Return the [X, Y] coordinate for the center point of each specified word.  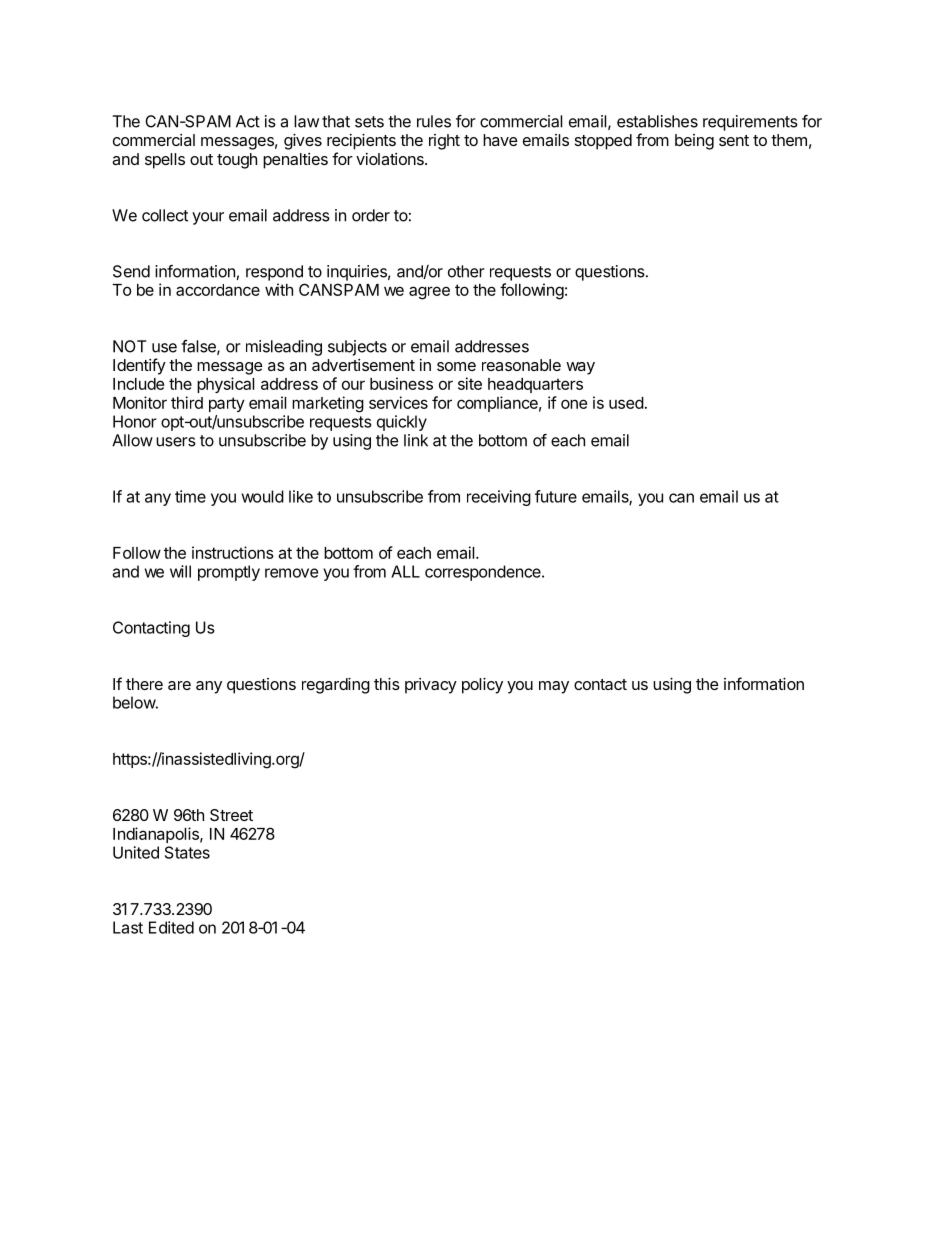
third [187, 402]
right [444, 142]
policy [482, 686]
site [470, 383]
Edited [171, 927]
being [694, 142]
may [554, 687]
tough [237, 161]
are [179, 685]
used [626, 403]
